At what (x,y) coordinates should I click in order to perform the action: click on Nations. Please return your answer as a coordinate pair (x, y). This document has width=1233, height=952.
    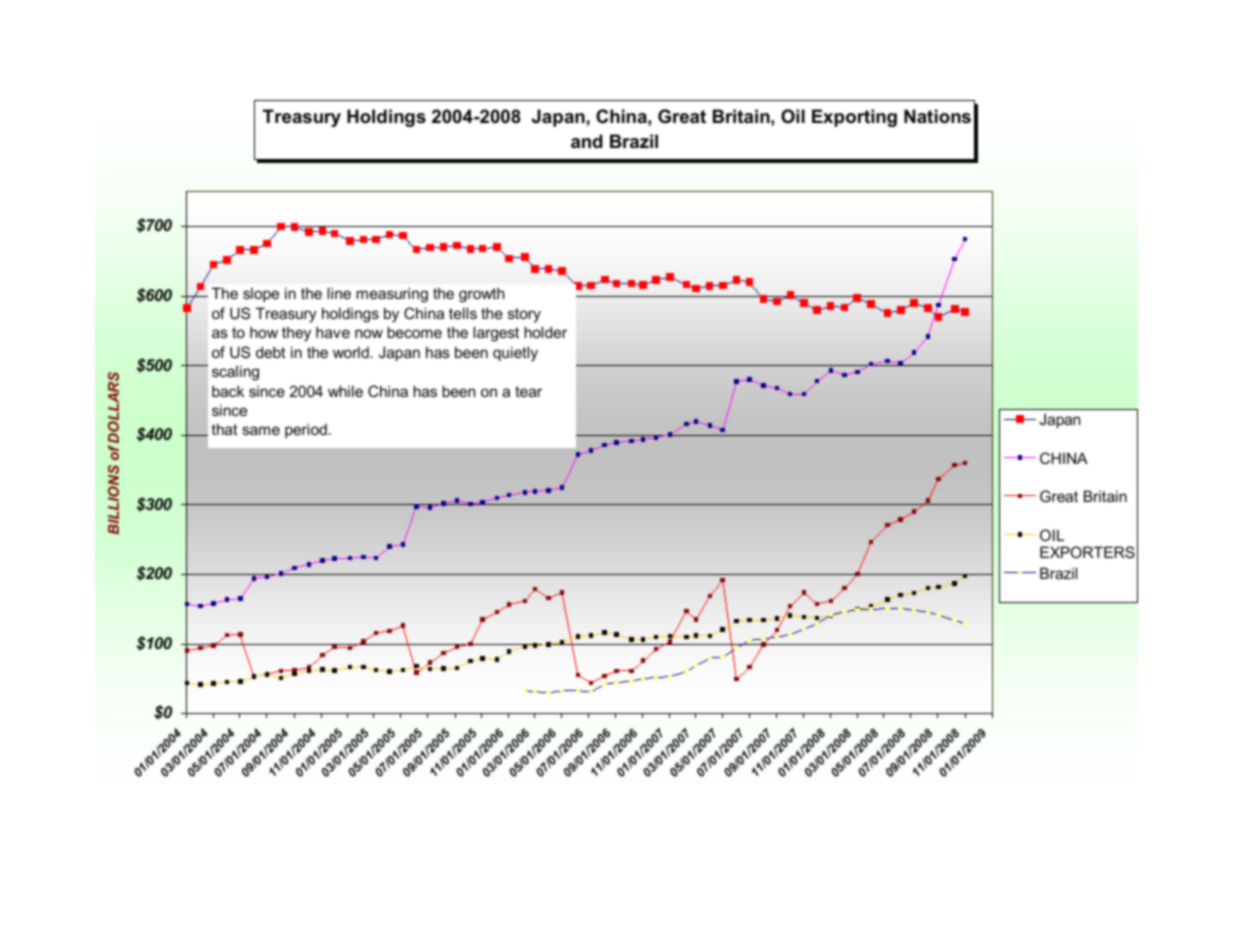
    Looking at the image, I should click on (937, 116).
